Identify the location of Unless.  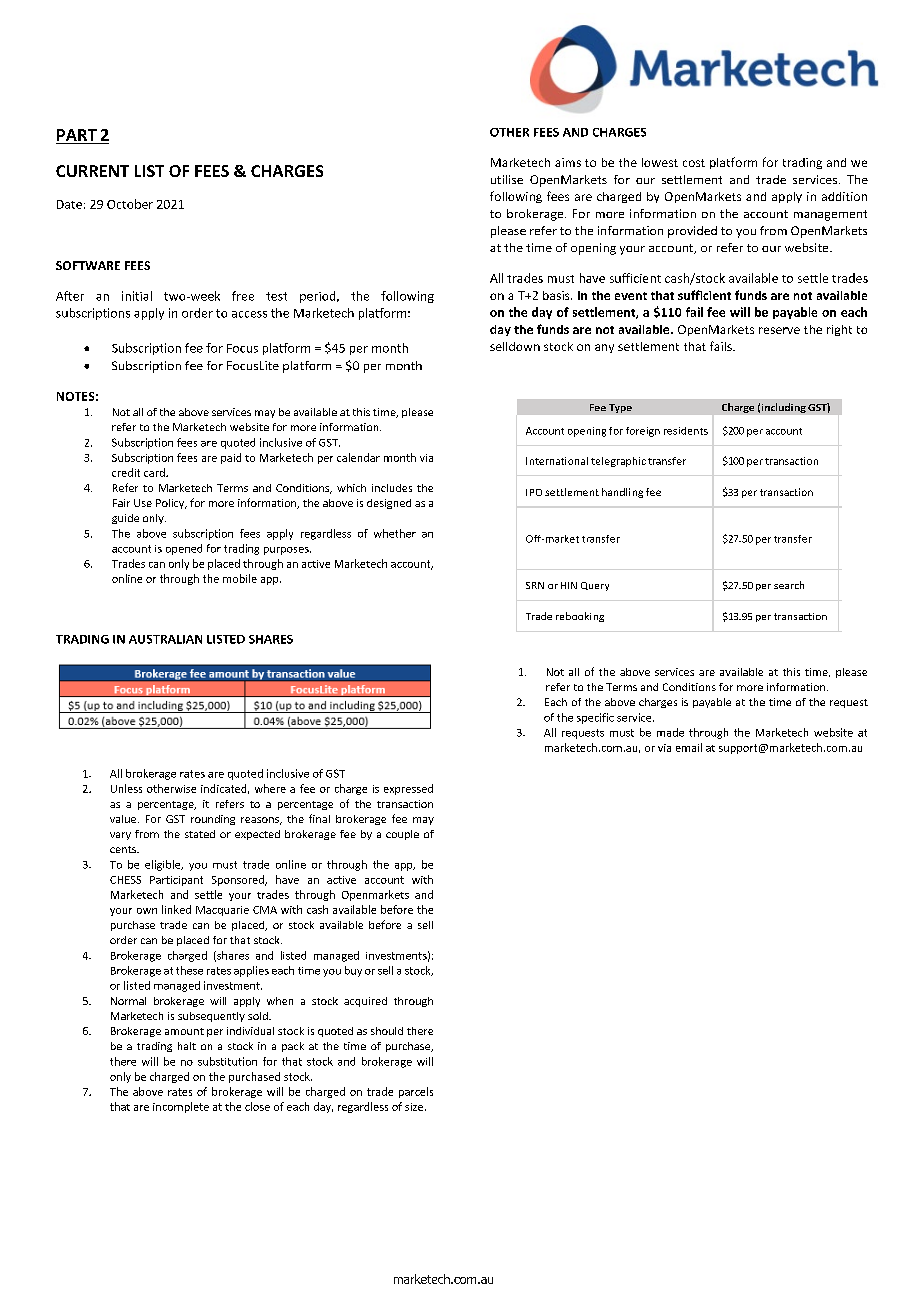
(126, 788).
